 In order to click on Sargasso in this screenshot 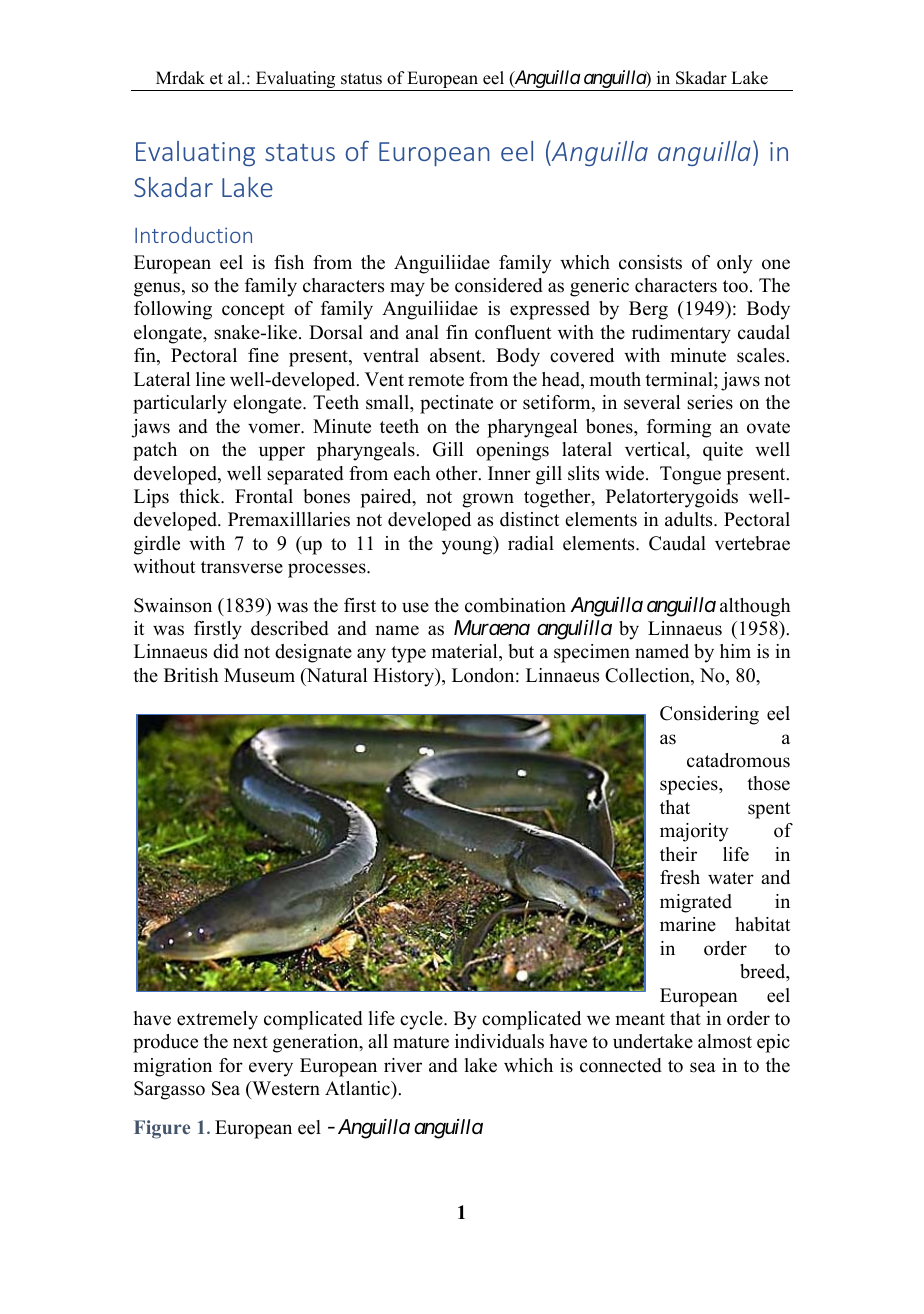, I will do `click(169, 1090)`.
